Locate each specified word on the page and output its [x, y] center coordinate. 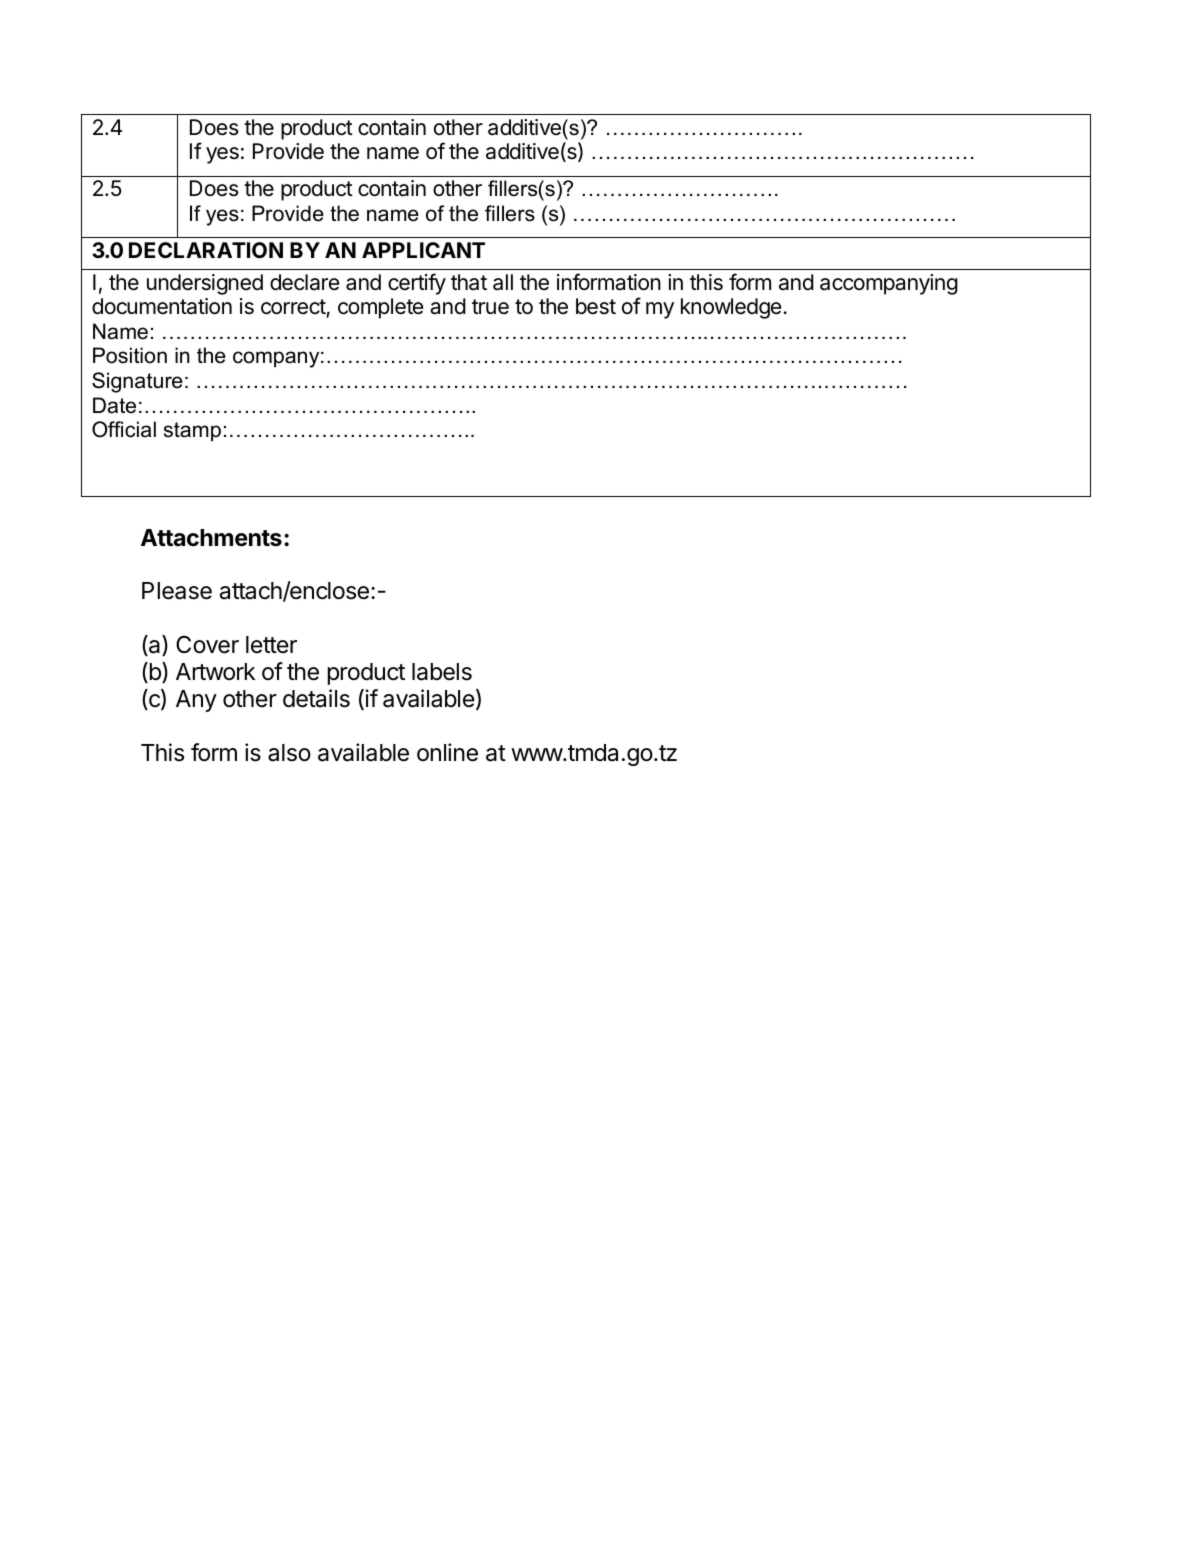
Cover [207, 644]
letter [271, 645]
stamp [192, 432]
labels [442, 672]
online [447, 752]
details [316, 698]
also [289, 753]
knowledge [731, 308]
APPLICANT [423, 250]
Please [177, 591]
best [596, 306]
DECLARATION [206, 250]
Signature [137, 382]
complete [380, 308]
